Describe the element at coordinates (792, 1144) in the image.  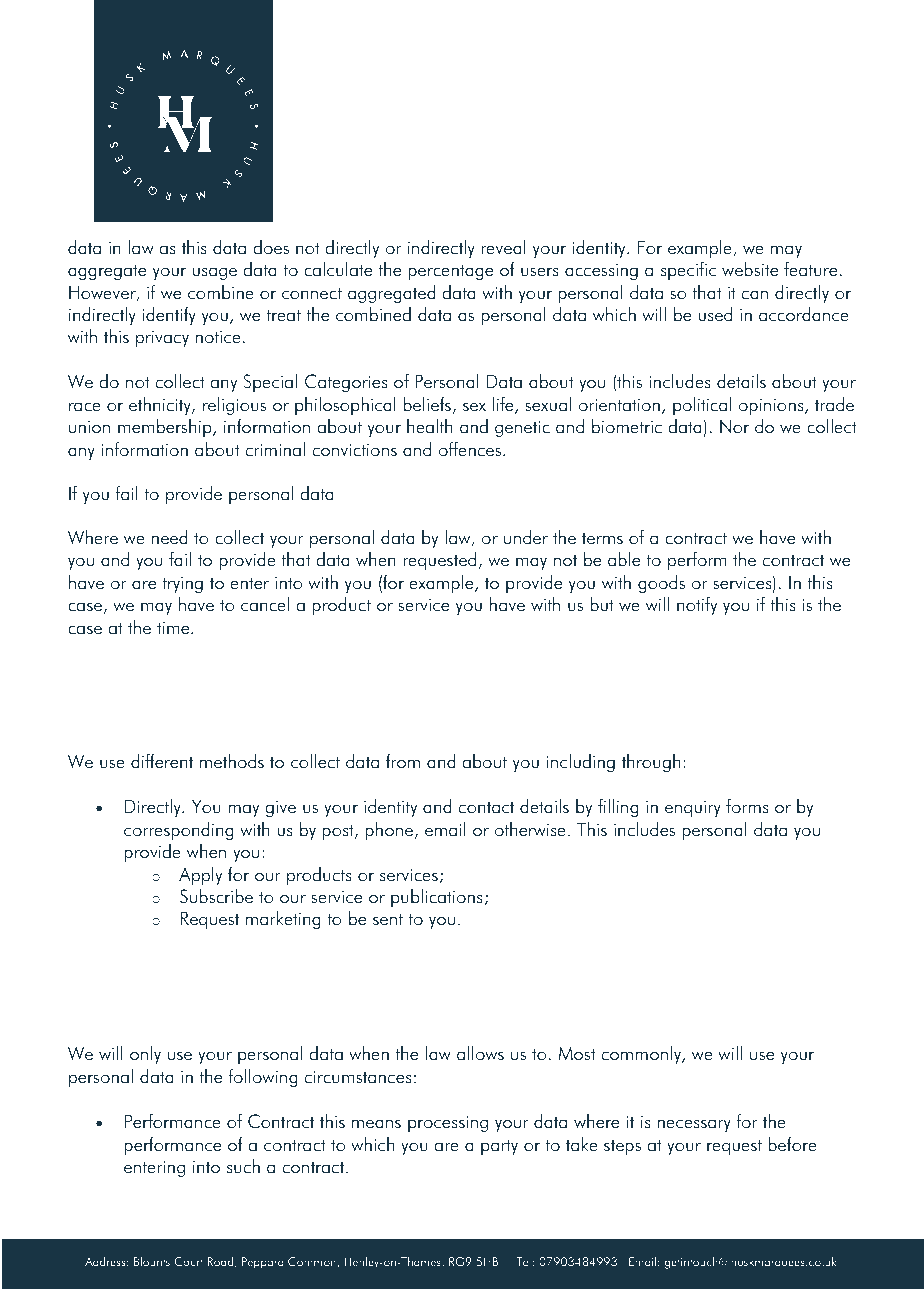
I see `before` at that location.
